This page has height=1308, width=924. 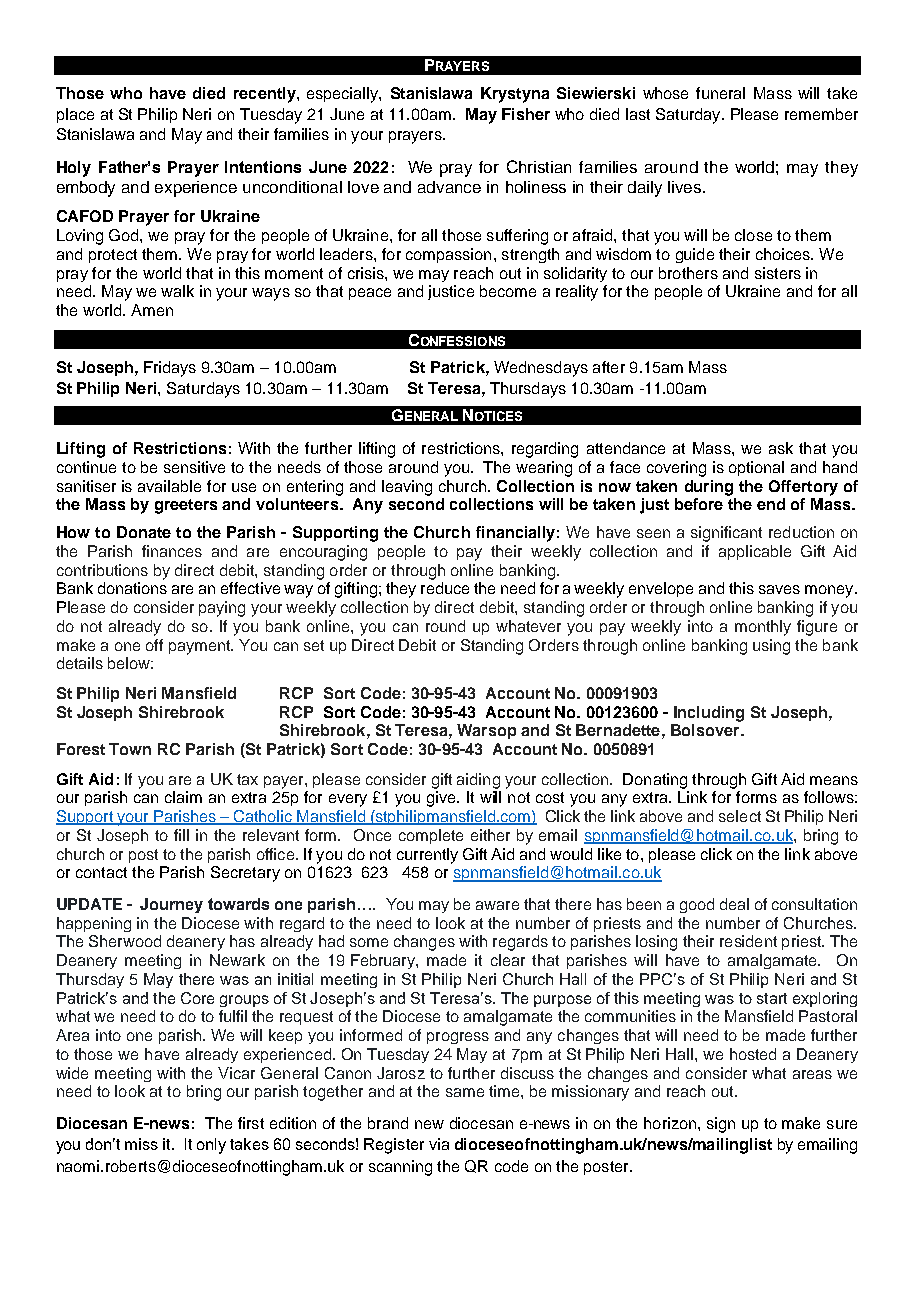 What do you see at coordinates (526, 114) in the page?
I see `Fisher` at bounding box center [526, 114].
